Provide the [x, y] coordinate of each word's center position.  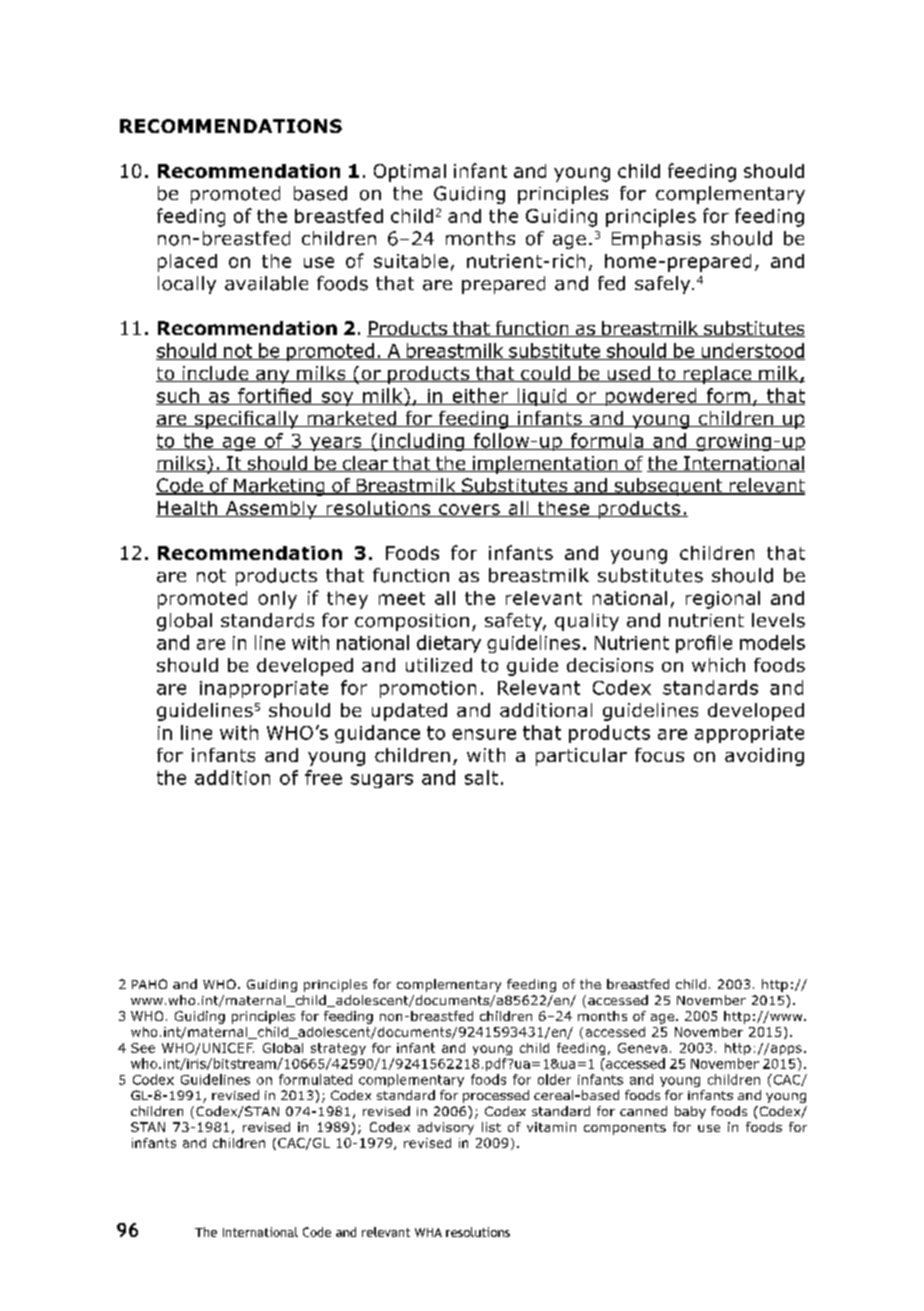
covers [469, 510]
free [323, 777]
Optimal [410, 173]
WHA [428, 1232]
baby [690, 1112]
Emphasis [656, 240]
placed [187, 263]
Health [187, 509]
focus [659, 755]
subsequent [668, 487]
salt [481, 777]
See [143, 1048]
